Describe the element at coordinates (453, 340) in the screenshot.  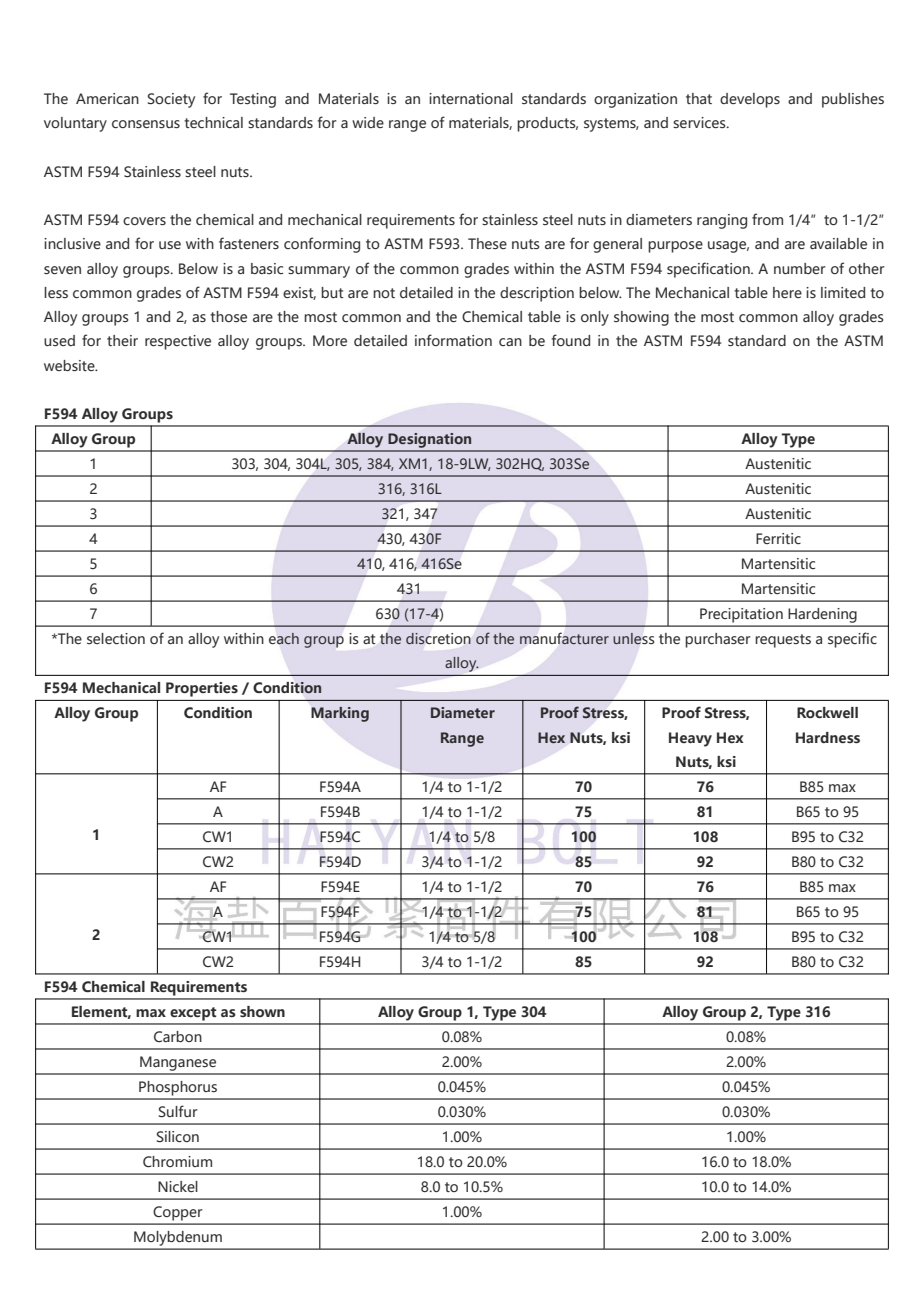
I see `information` at that location.
